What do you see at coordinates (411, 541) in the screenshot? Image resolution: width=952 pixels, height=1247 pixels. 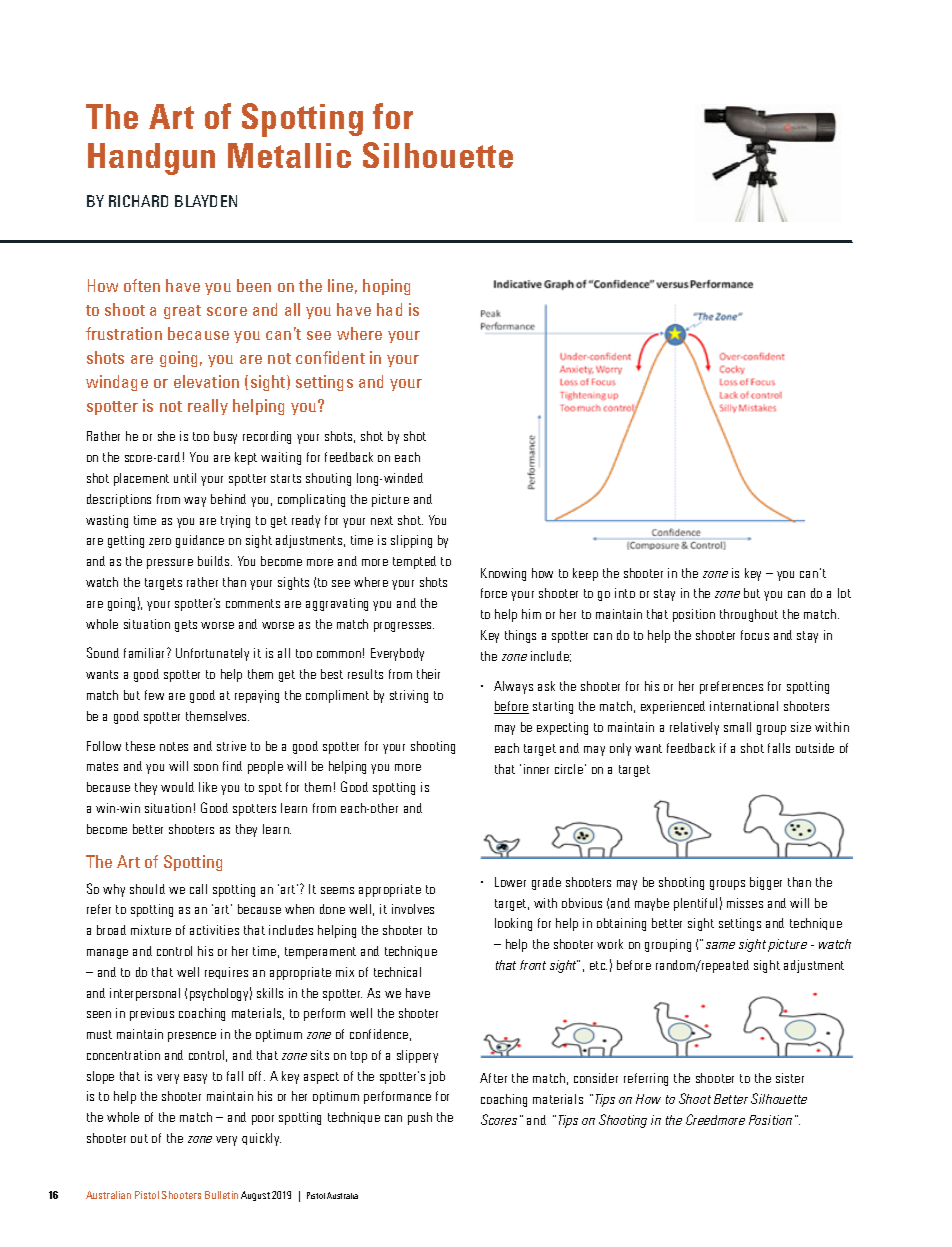 I see `slipping` at bounding box center [411, 541].
